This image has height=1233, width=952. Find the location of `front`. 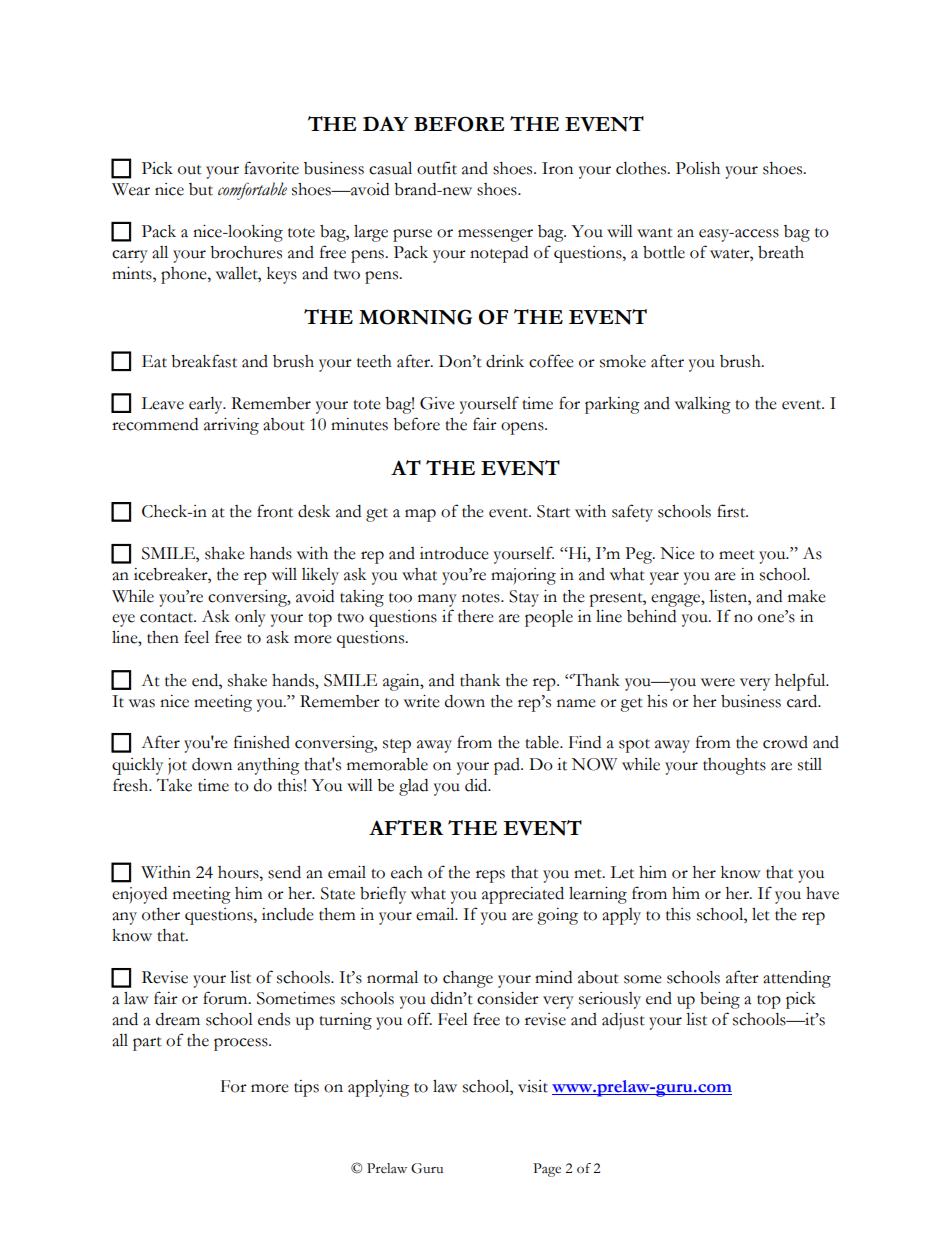

front is located at coordinates (275, 511).
